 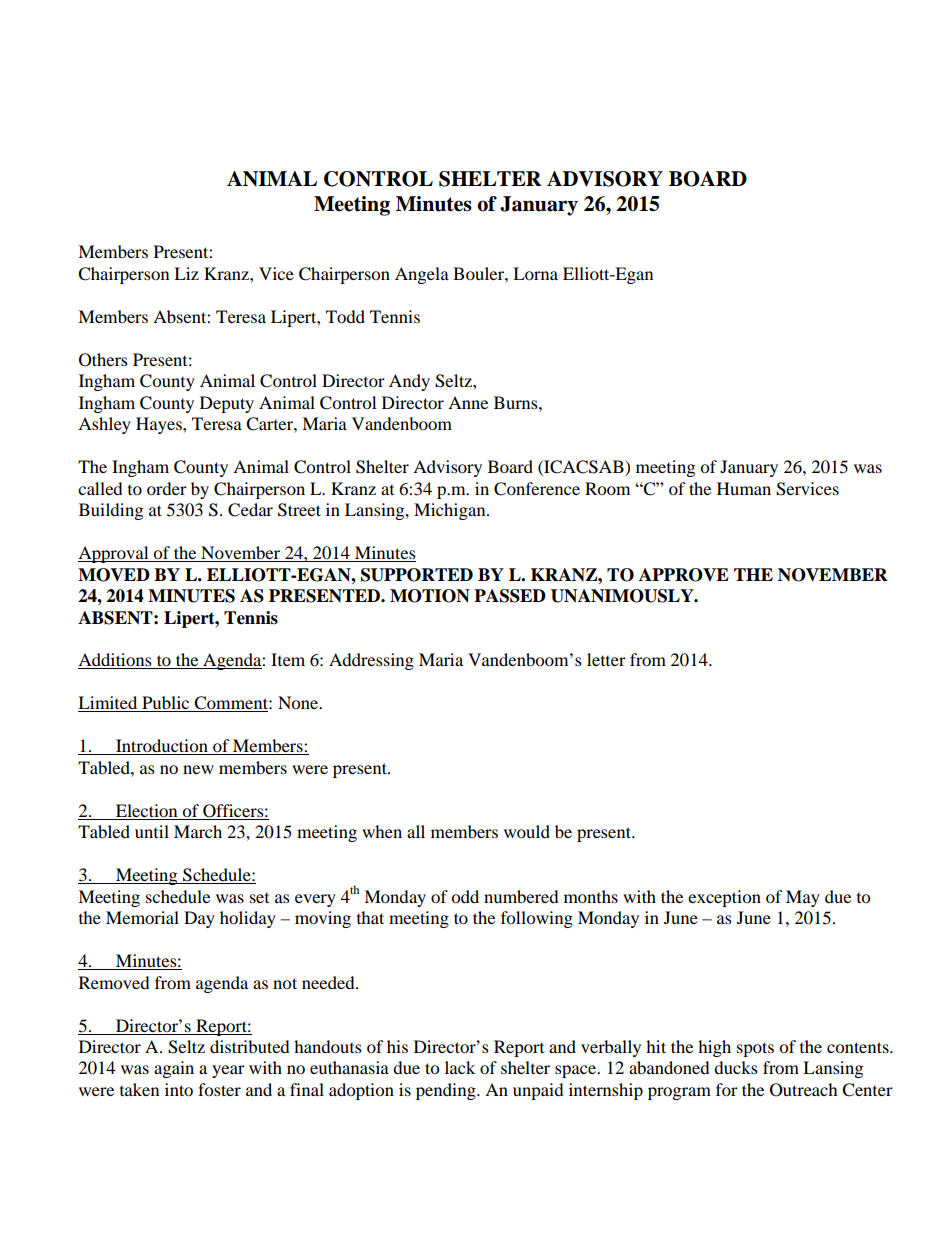 I want to click on Addressing, so click(x=371, y=661).
